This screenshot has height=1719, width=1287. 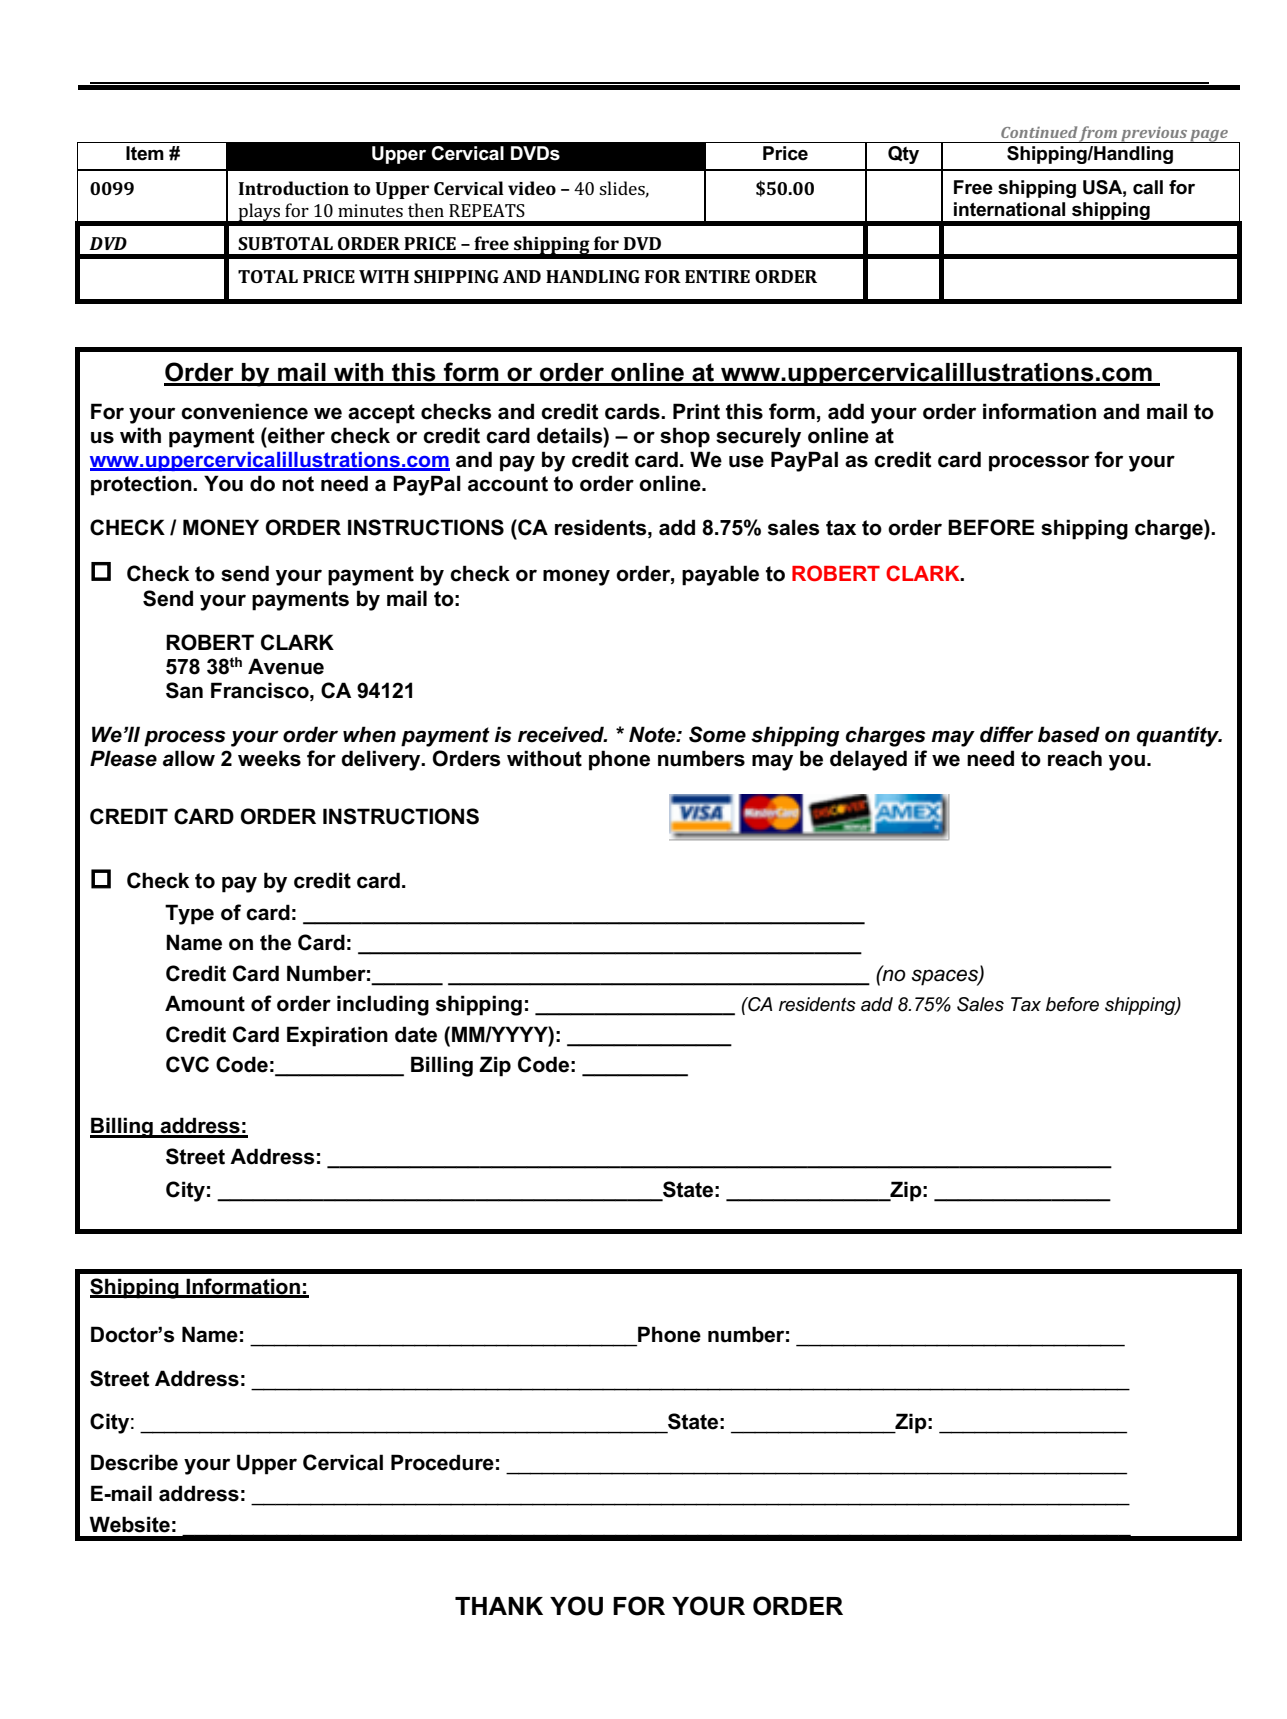 What do you see at coordinates (1069, 734) in the screenshot?
I see `based` at bounding box center [1069, 734].
